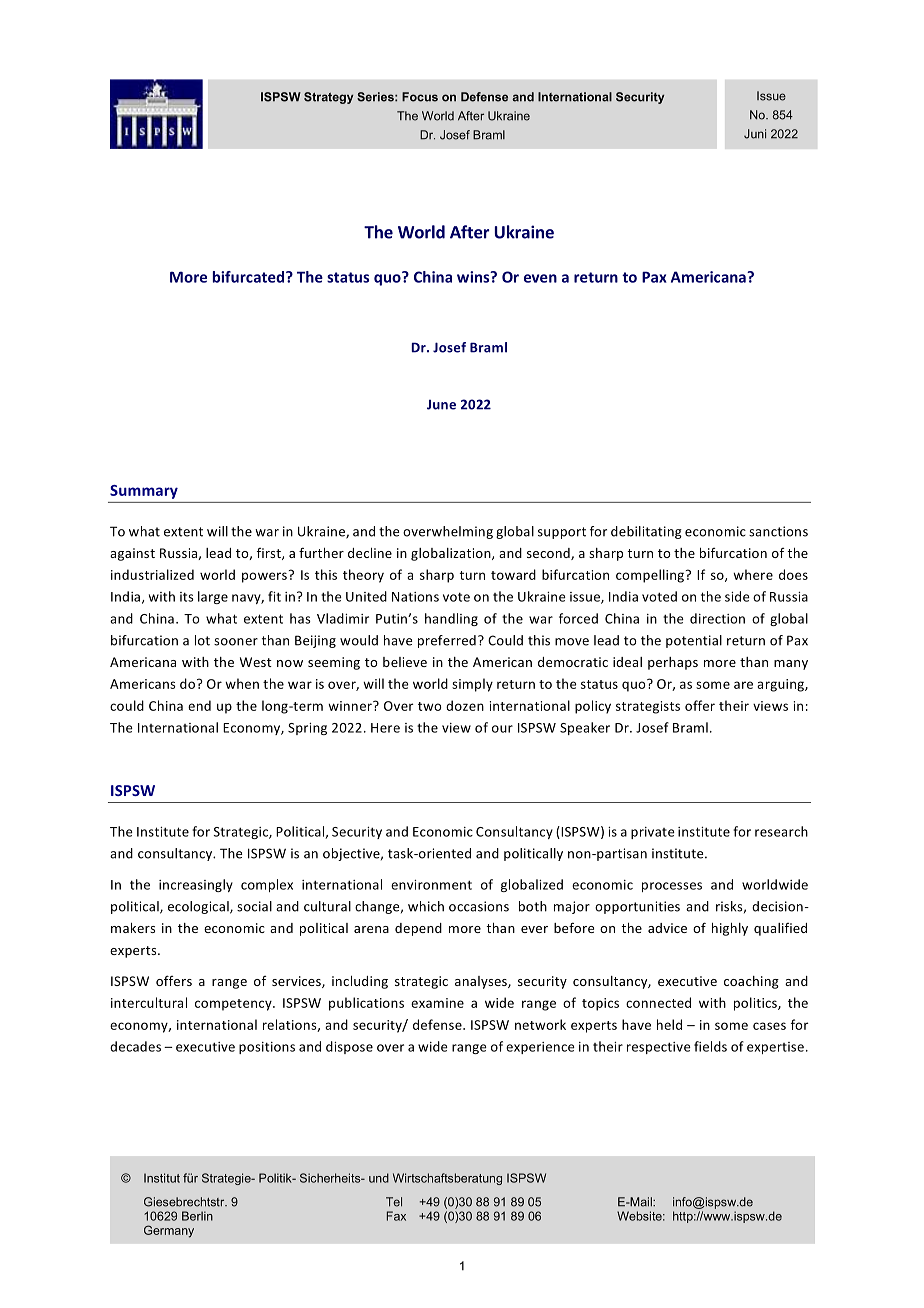  What do you see at coordinates (694, 641) in the screenshot?
I see `potential` at bounding box center [694, 641].
